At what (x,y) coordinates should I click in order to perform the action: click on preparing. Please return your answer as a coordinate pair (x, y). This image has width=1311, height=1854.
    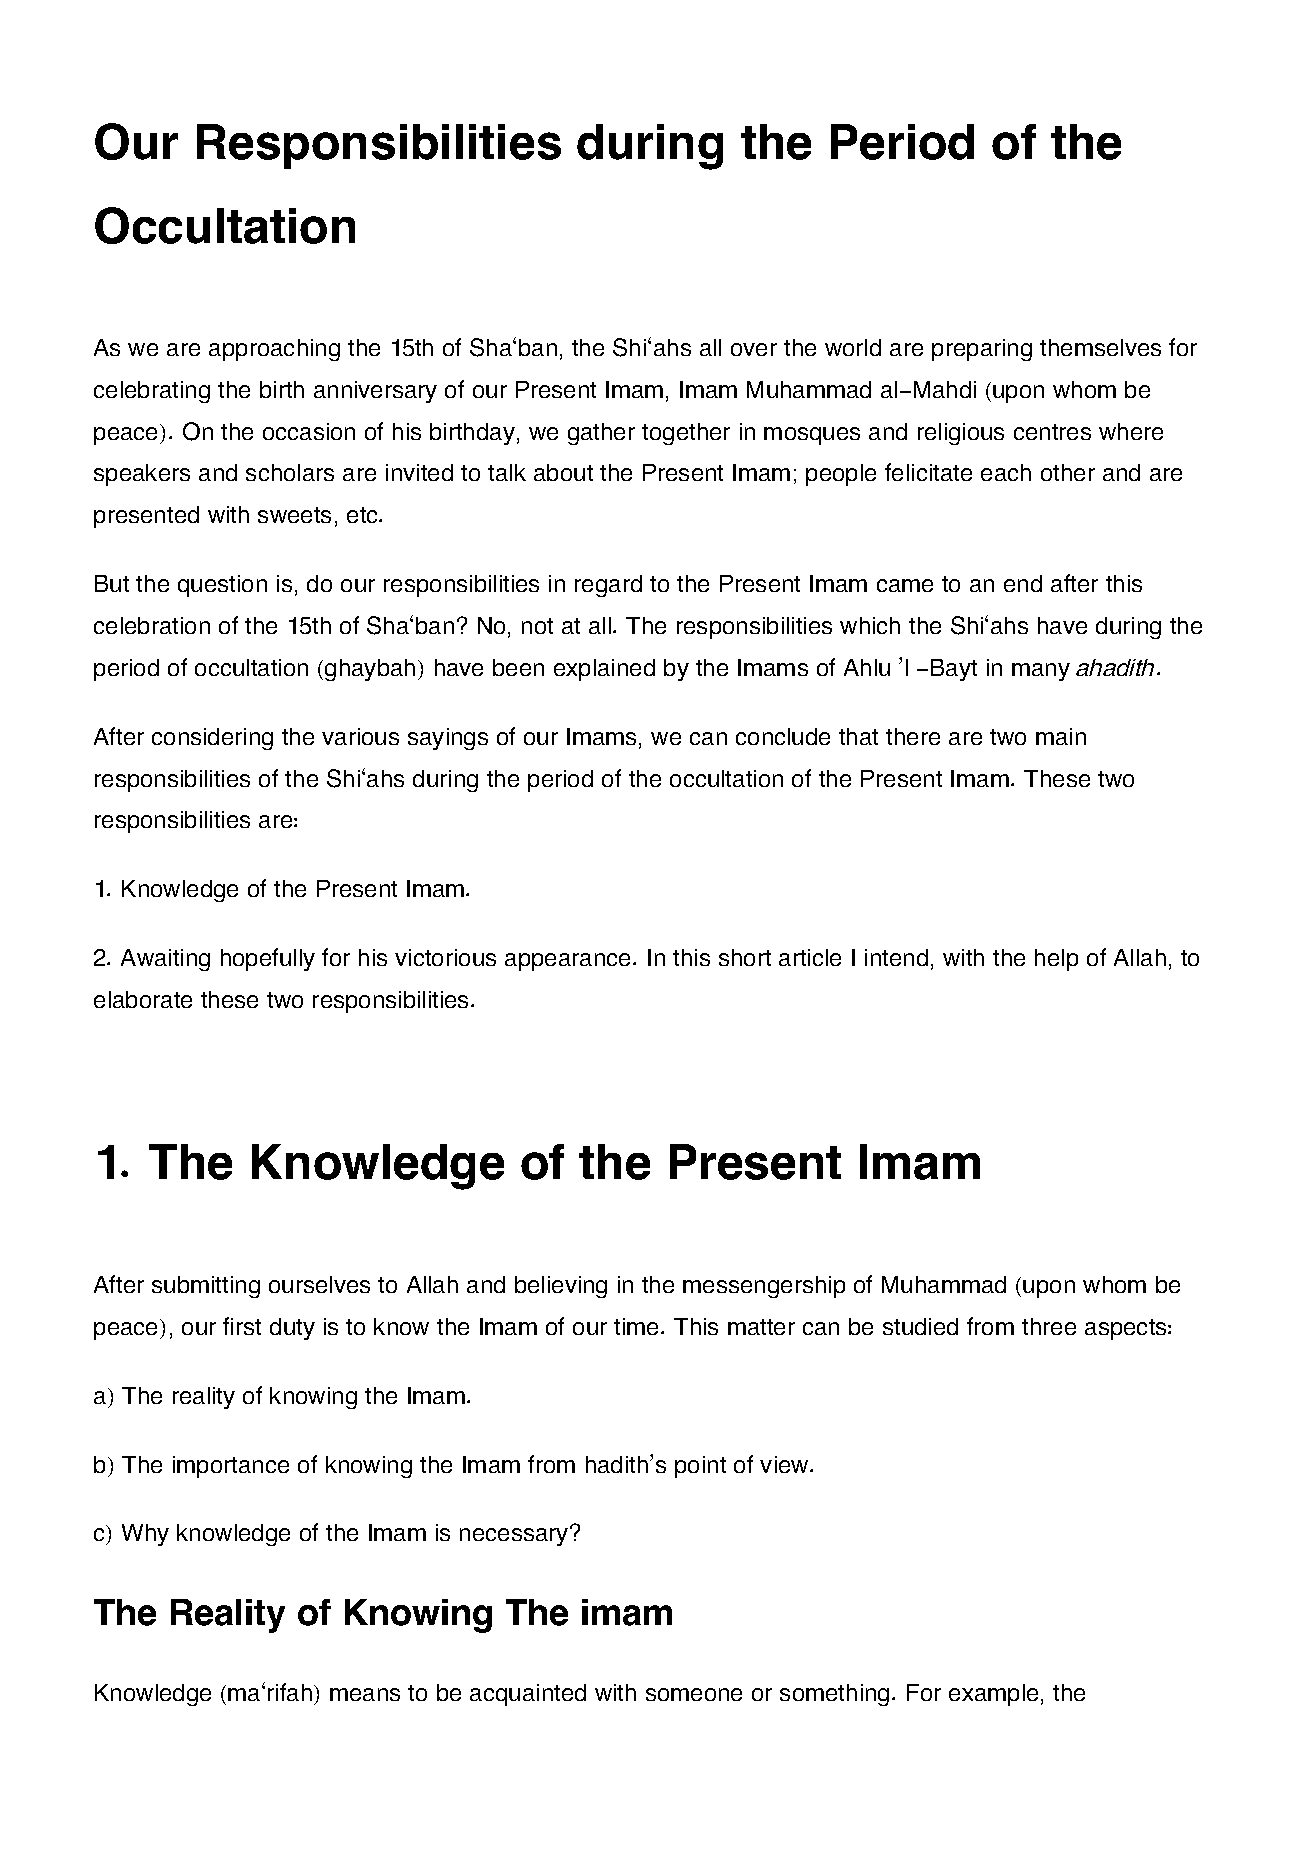
    Looking at the image, I should click on (982, 350).
